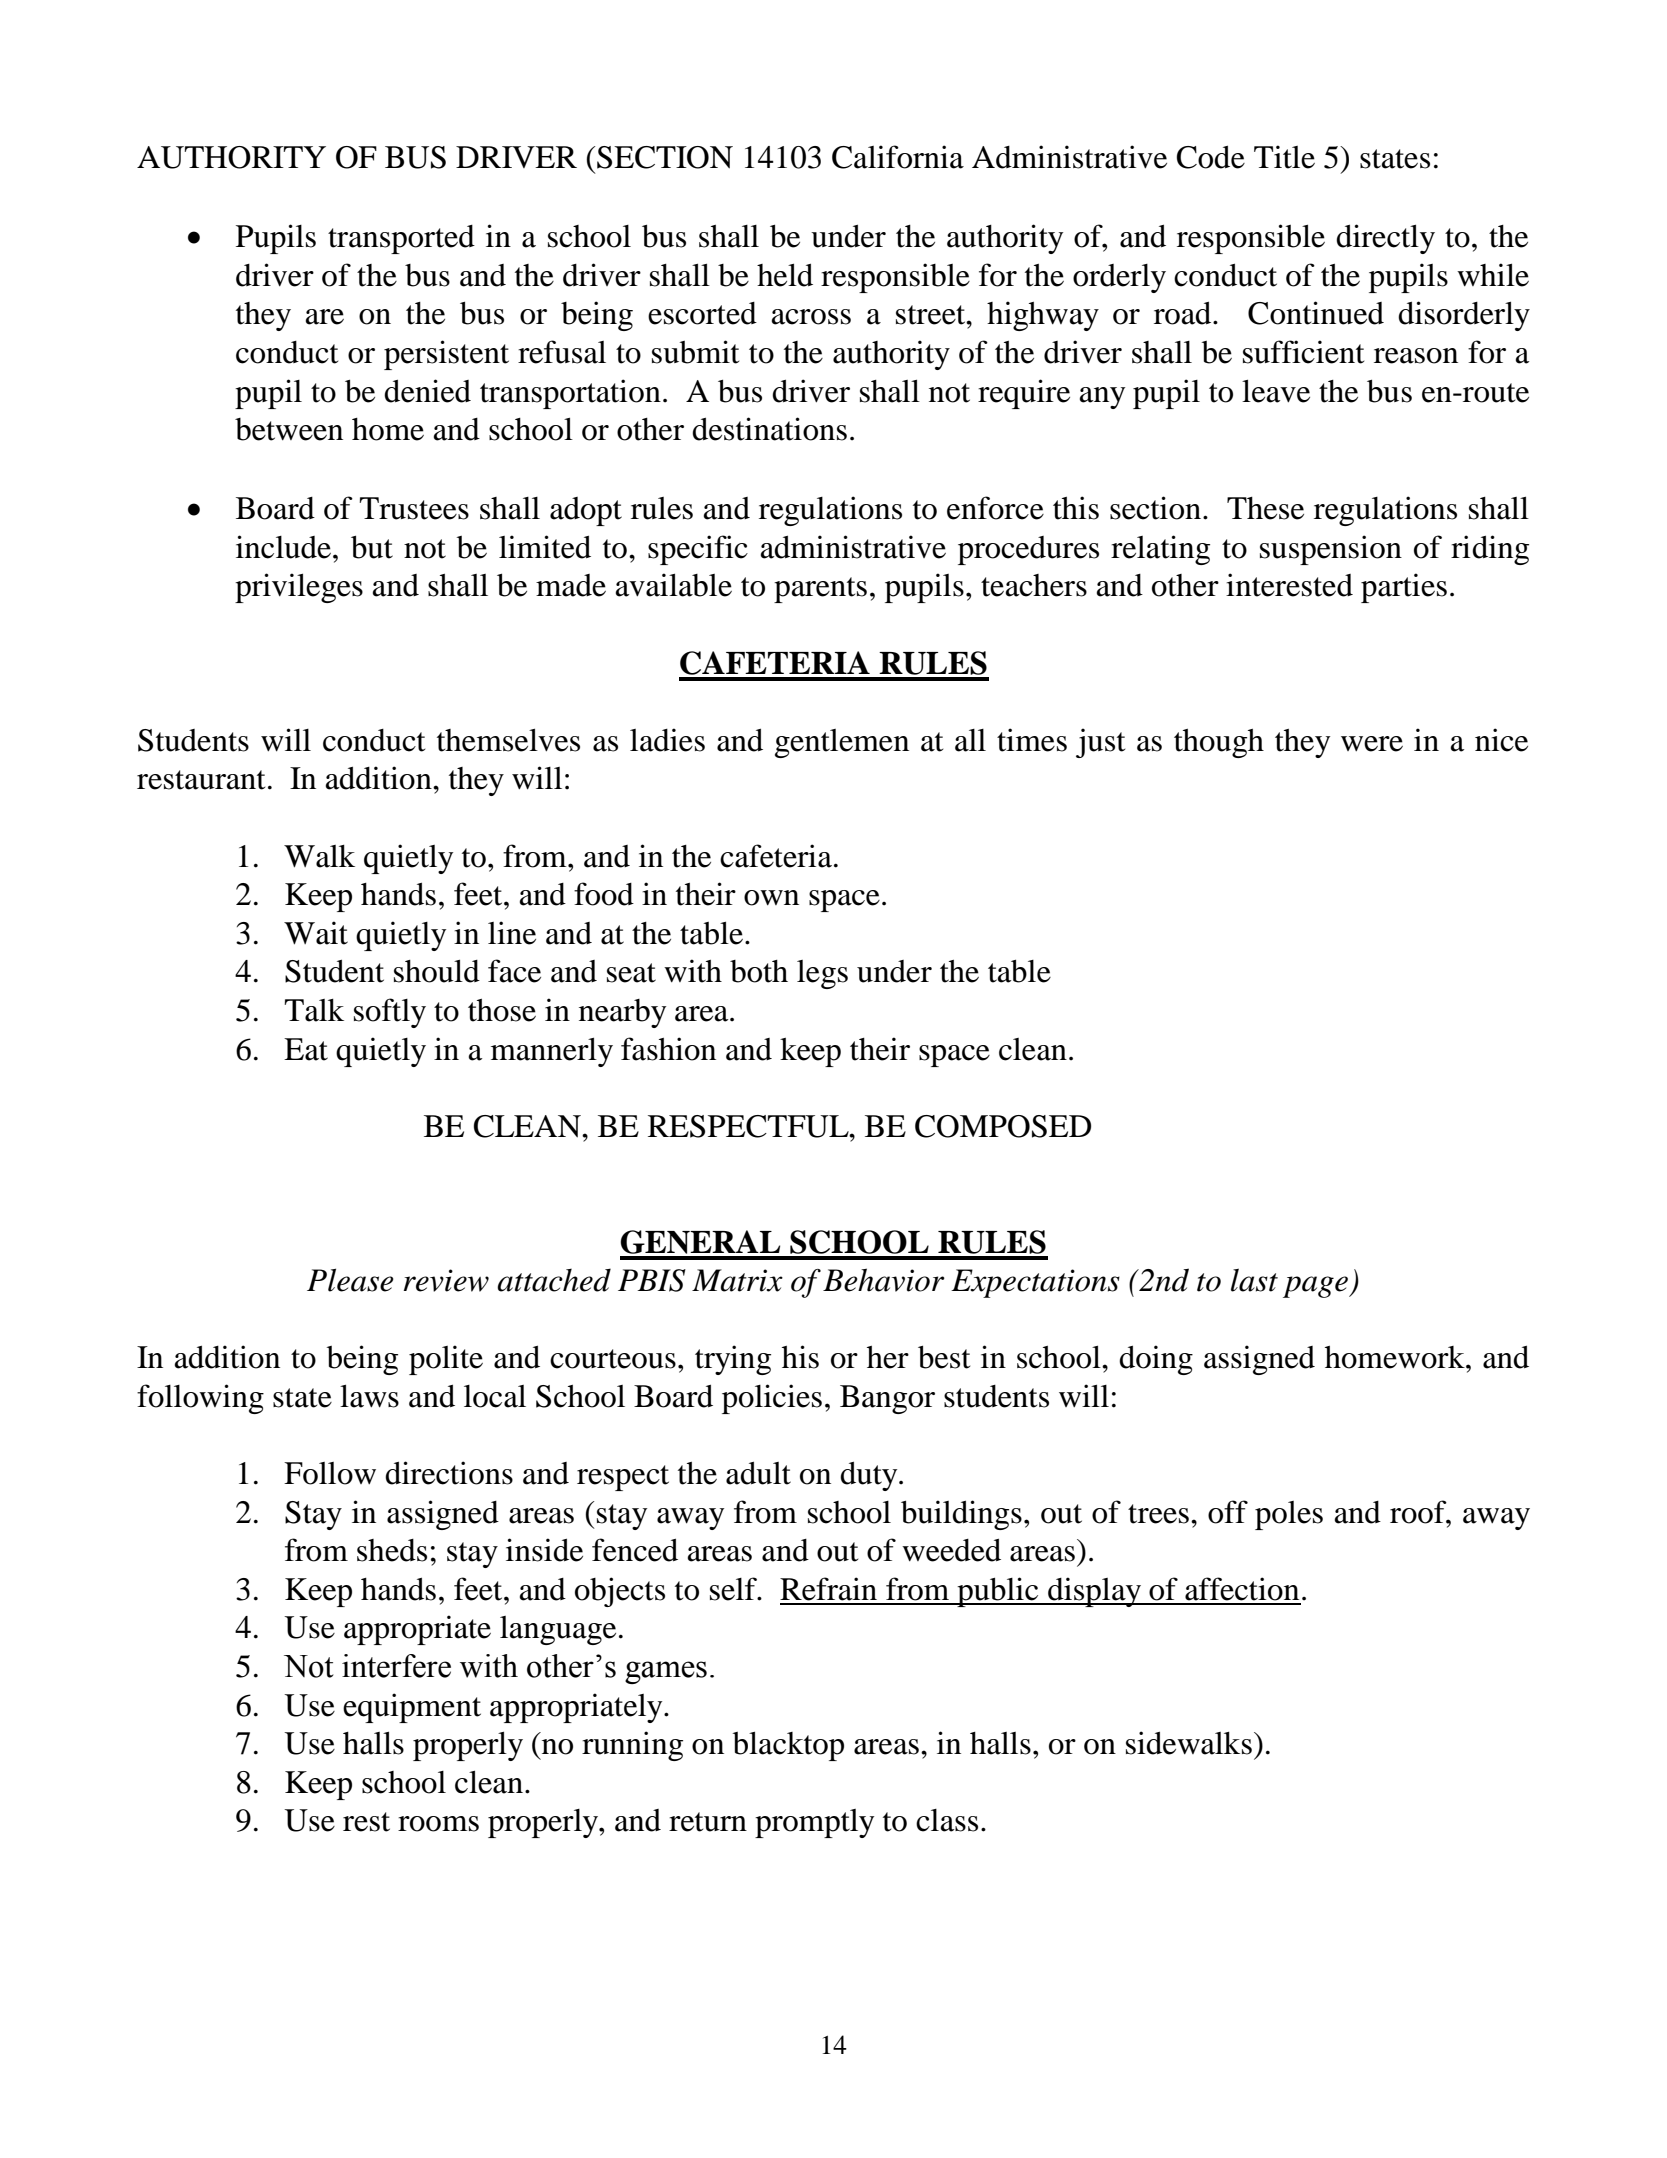  What do you see at coordinates (1385, 239) in the screenshot?
I see `directly` at bounding box center [1385, 239].
